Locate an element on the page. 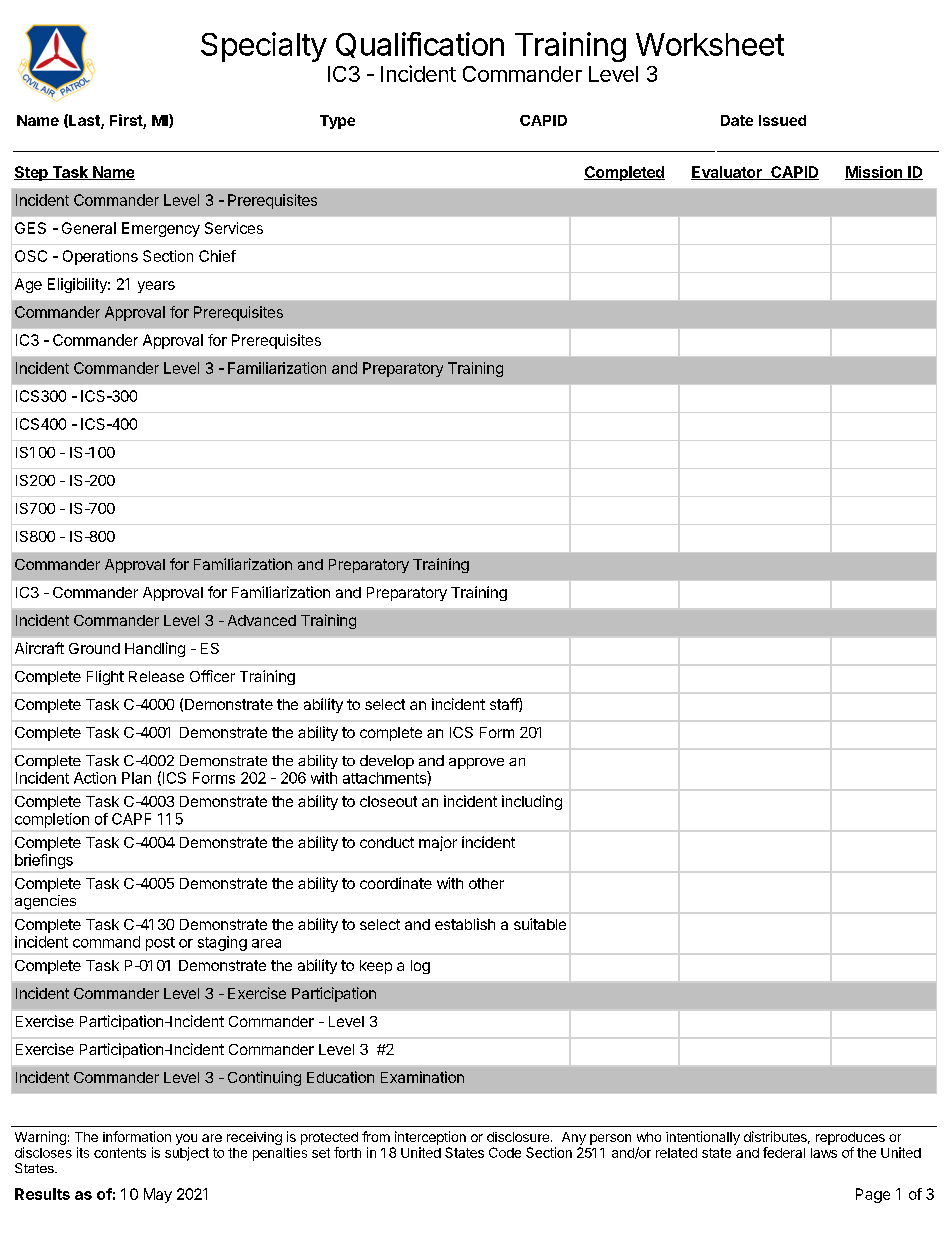 The height and width of the image is (1233, 952). Issued is located at coordinates (782, 120).
